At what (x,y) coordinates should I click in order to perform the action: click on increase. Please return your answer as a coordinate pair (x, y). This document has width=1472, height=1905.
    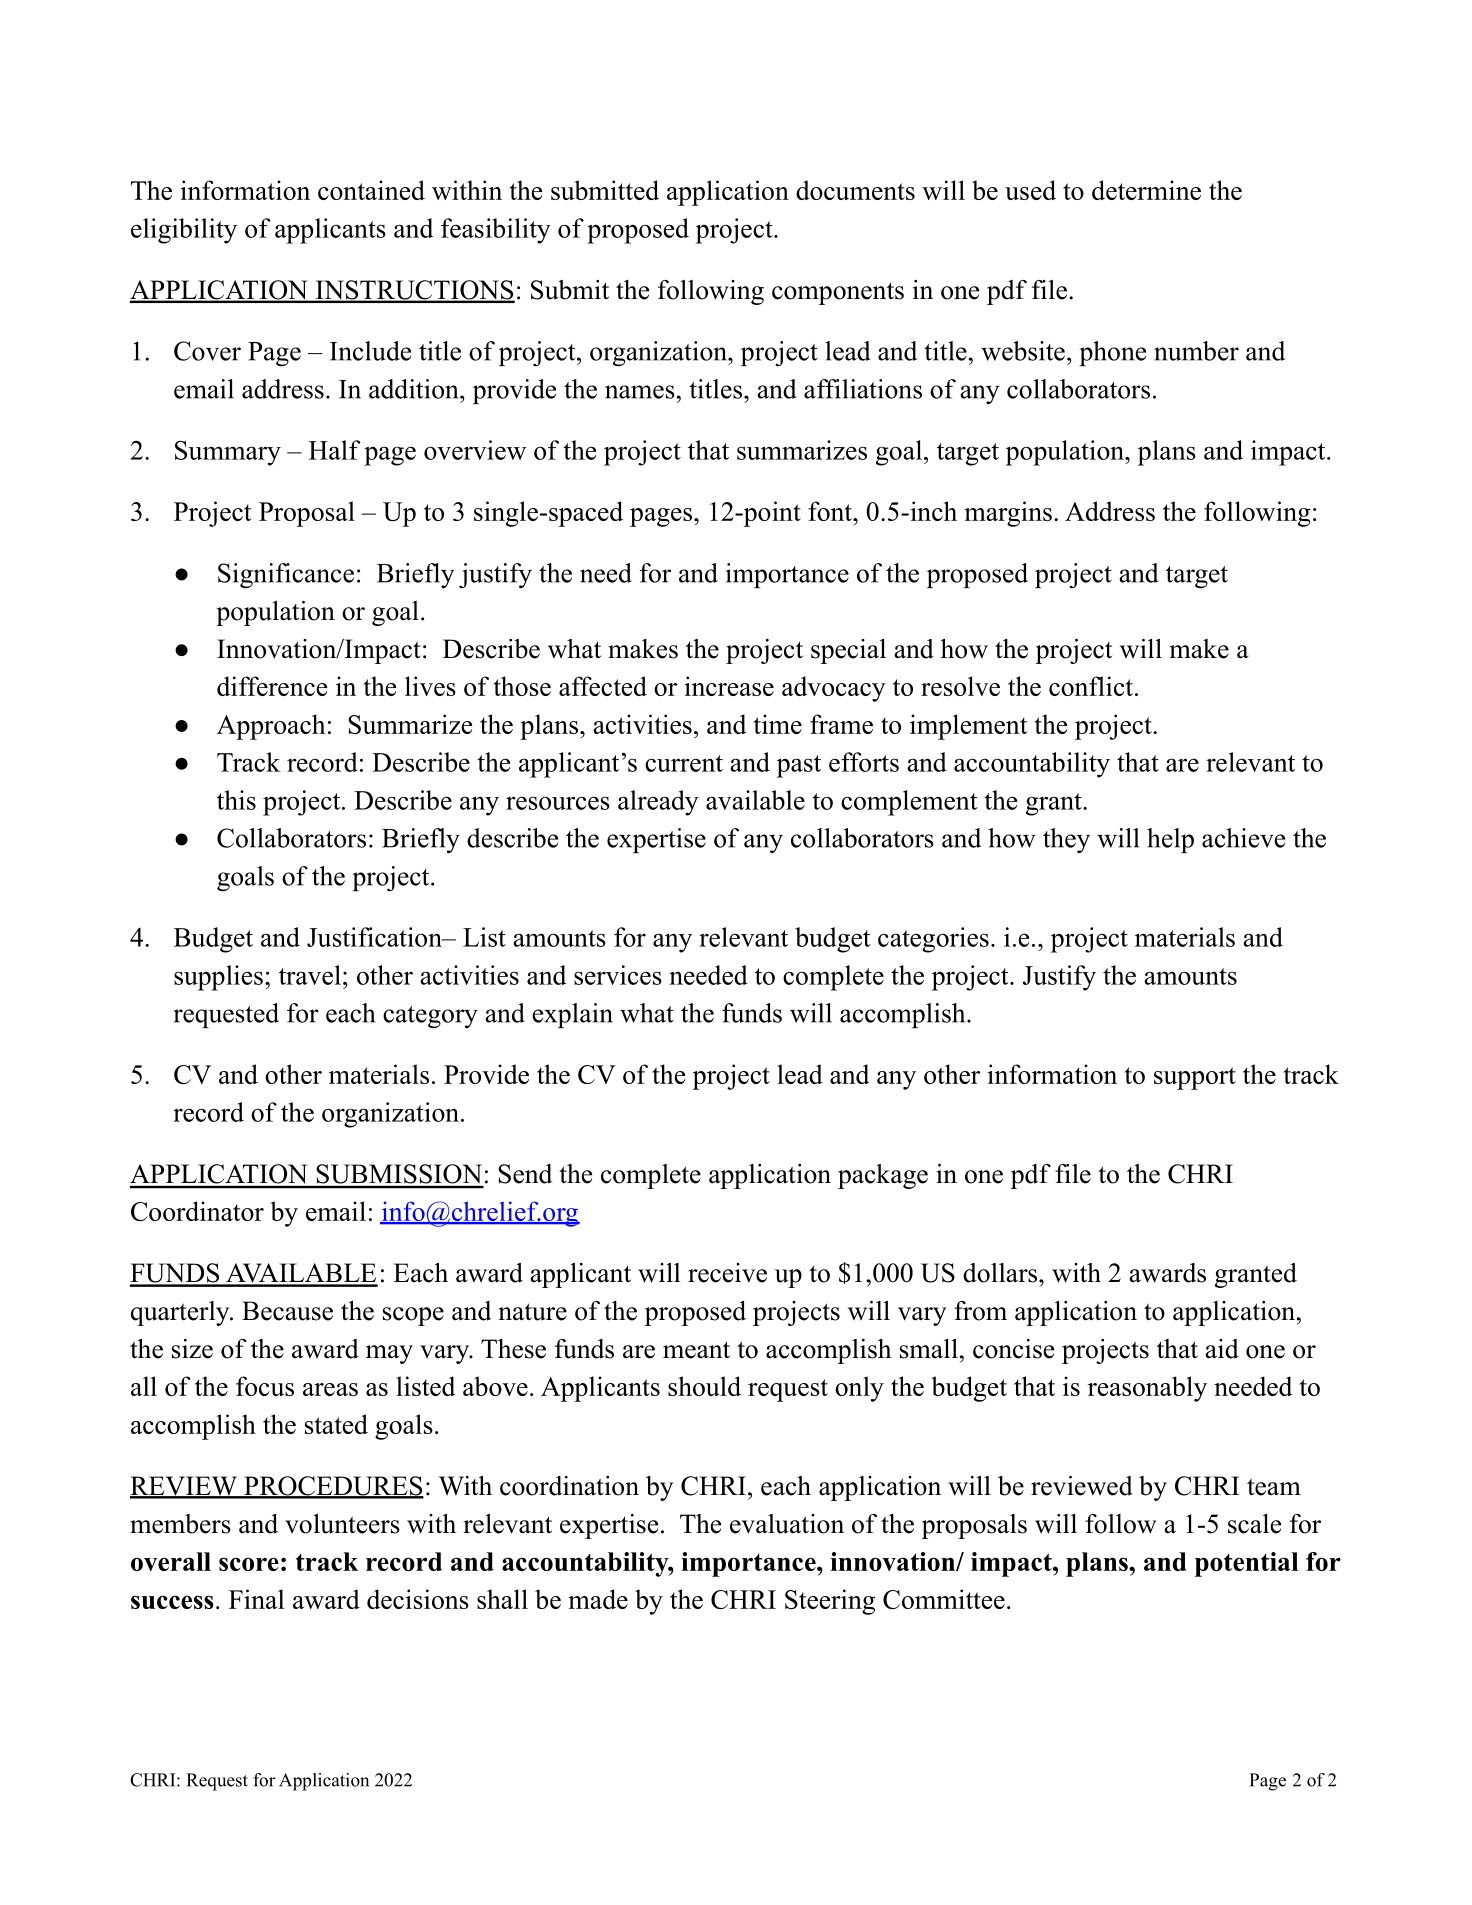
    Looking at the image, I should click on (729, 686).
